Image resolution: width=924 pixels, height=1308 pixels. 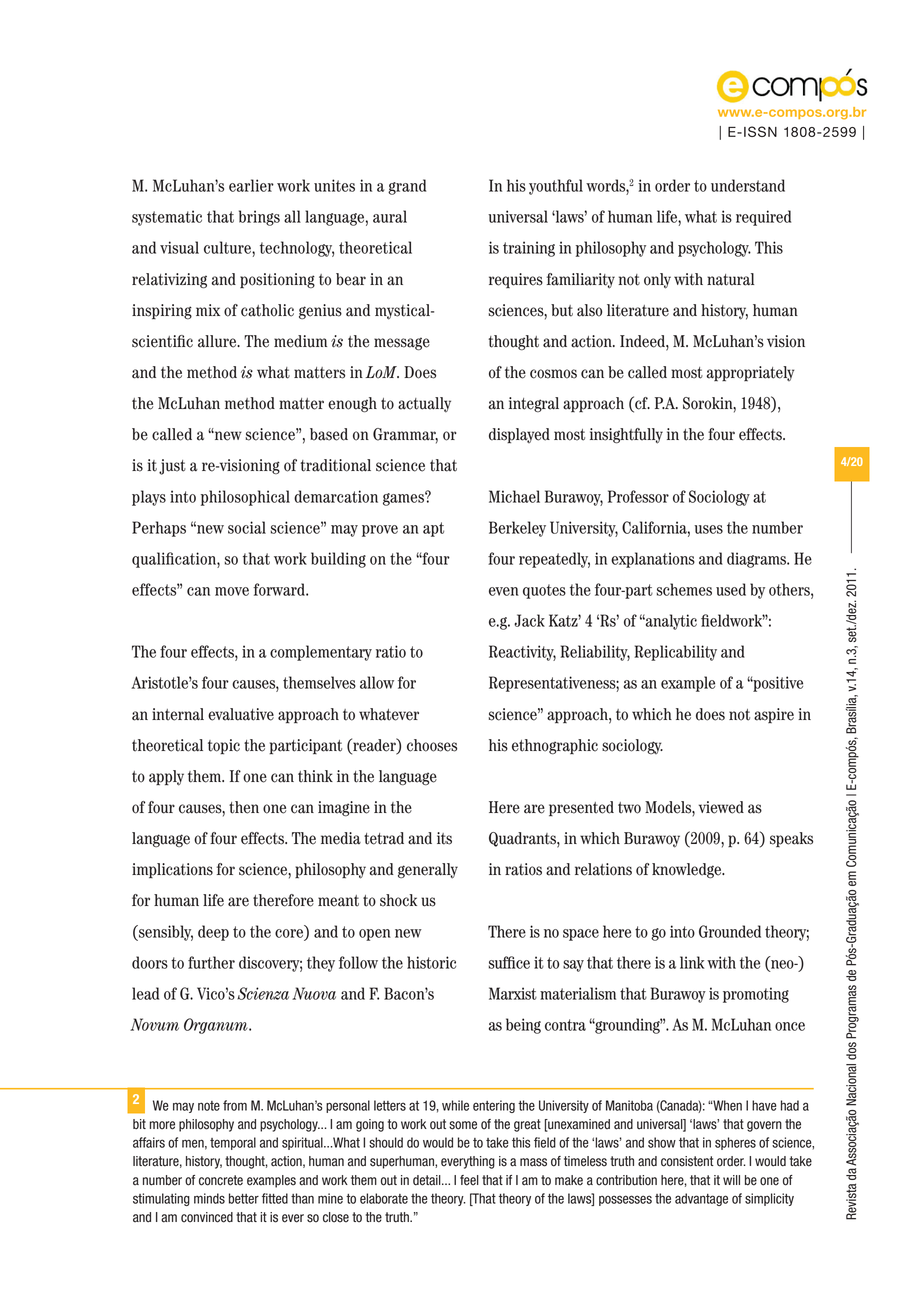 What do you see at coordinates (731, 1180) in the screenshot?
I see `will` at bounding box center [731, 1180].
